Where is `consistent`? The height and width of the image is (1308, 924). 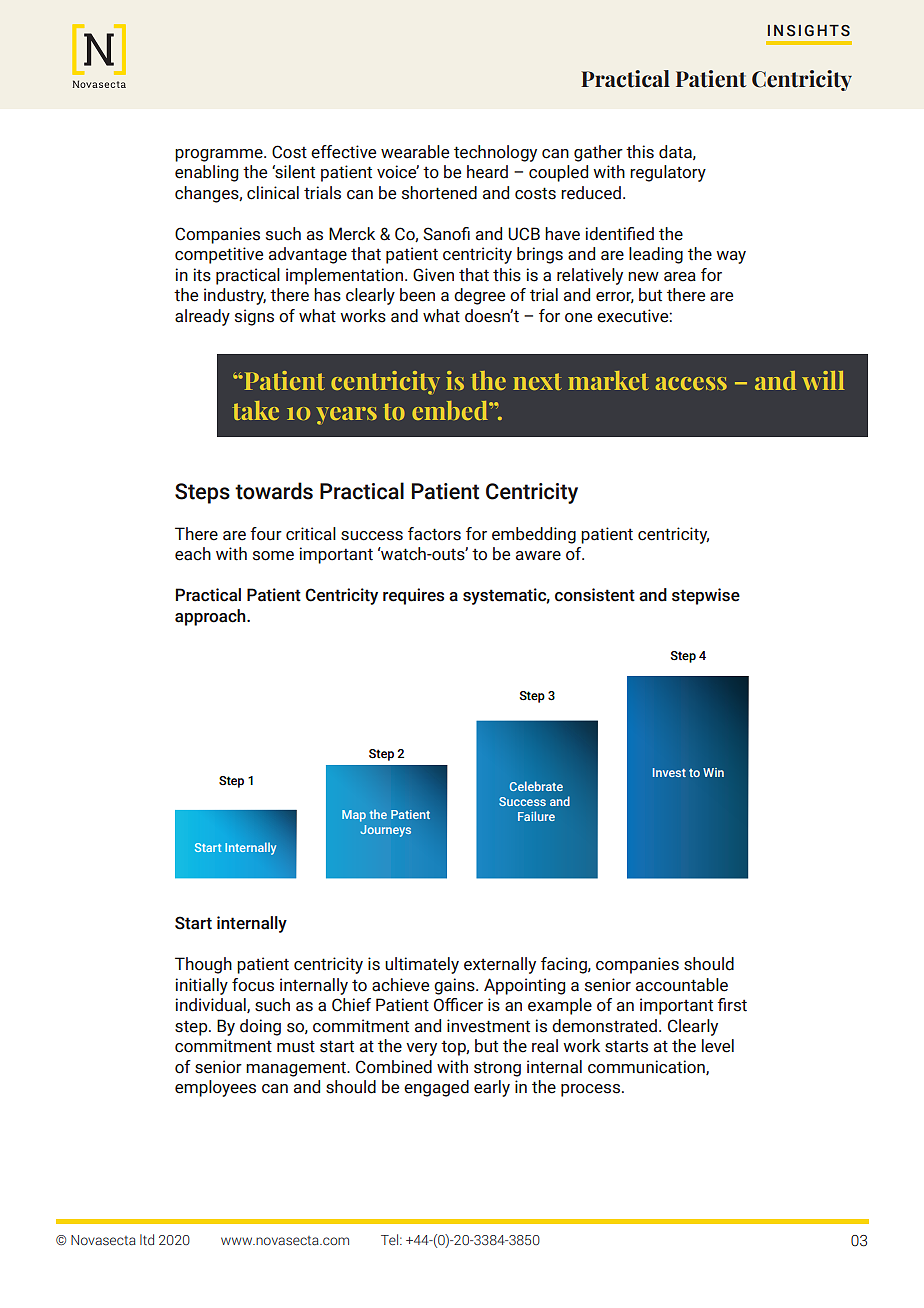
consistent is located at coordinates (595, 595).
